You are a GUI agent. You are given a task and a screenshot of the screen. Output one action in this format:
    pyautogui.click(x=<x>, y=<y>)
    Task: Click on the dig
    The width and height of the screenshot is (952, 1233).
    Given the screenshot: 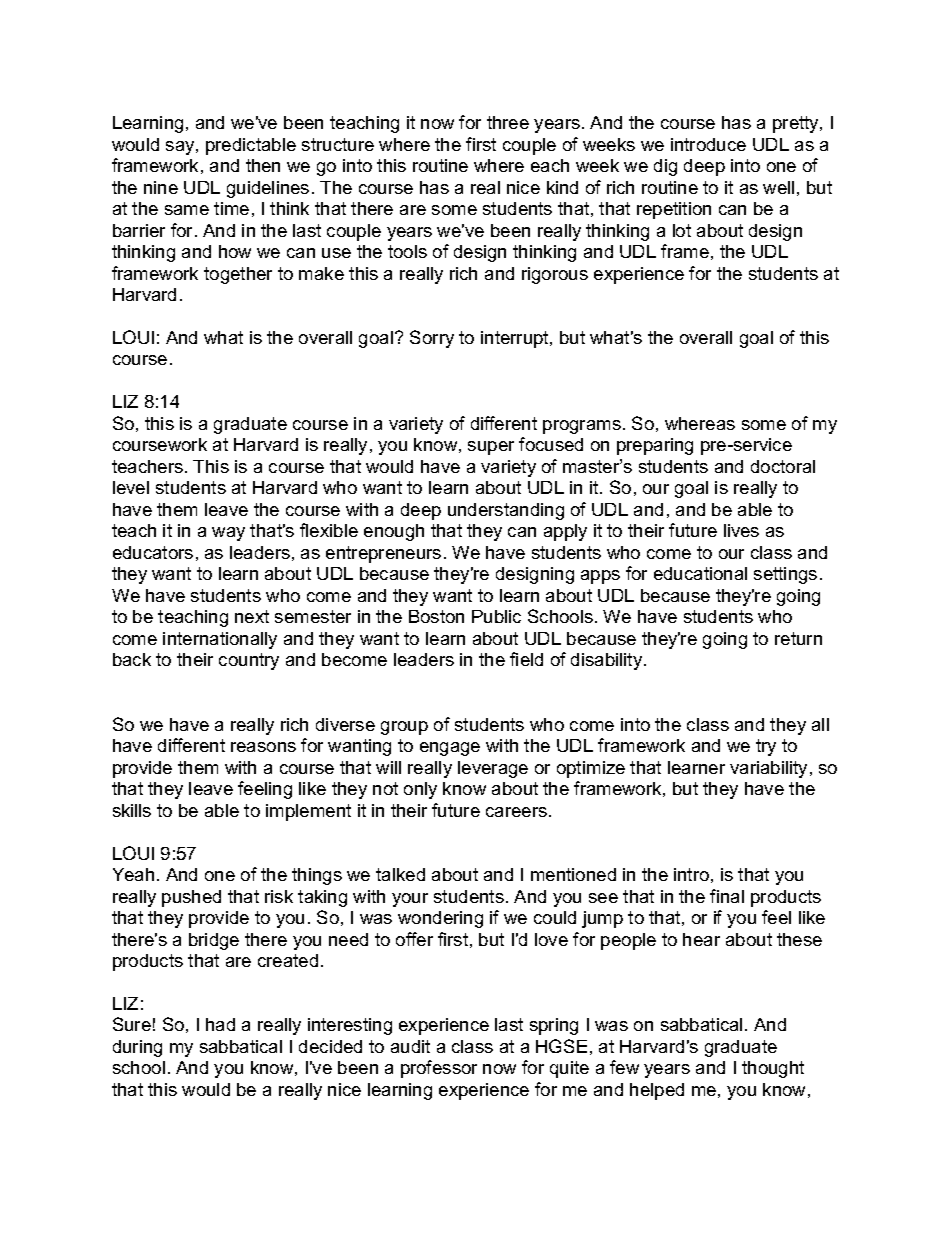 What is the action you would take?
    pyautogui.click(x=665, y=167)
